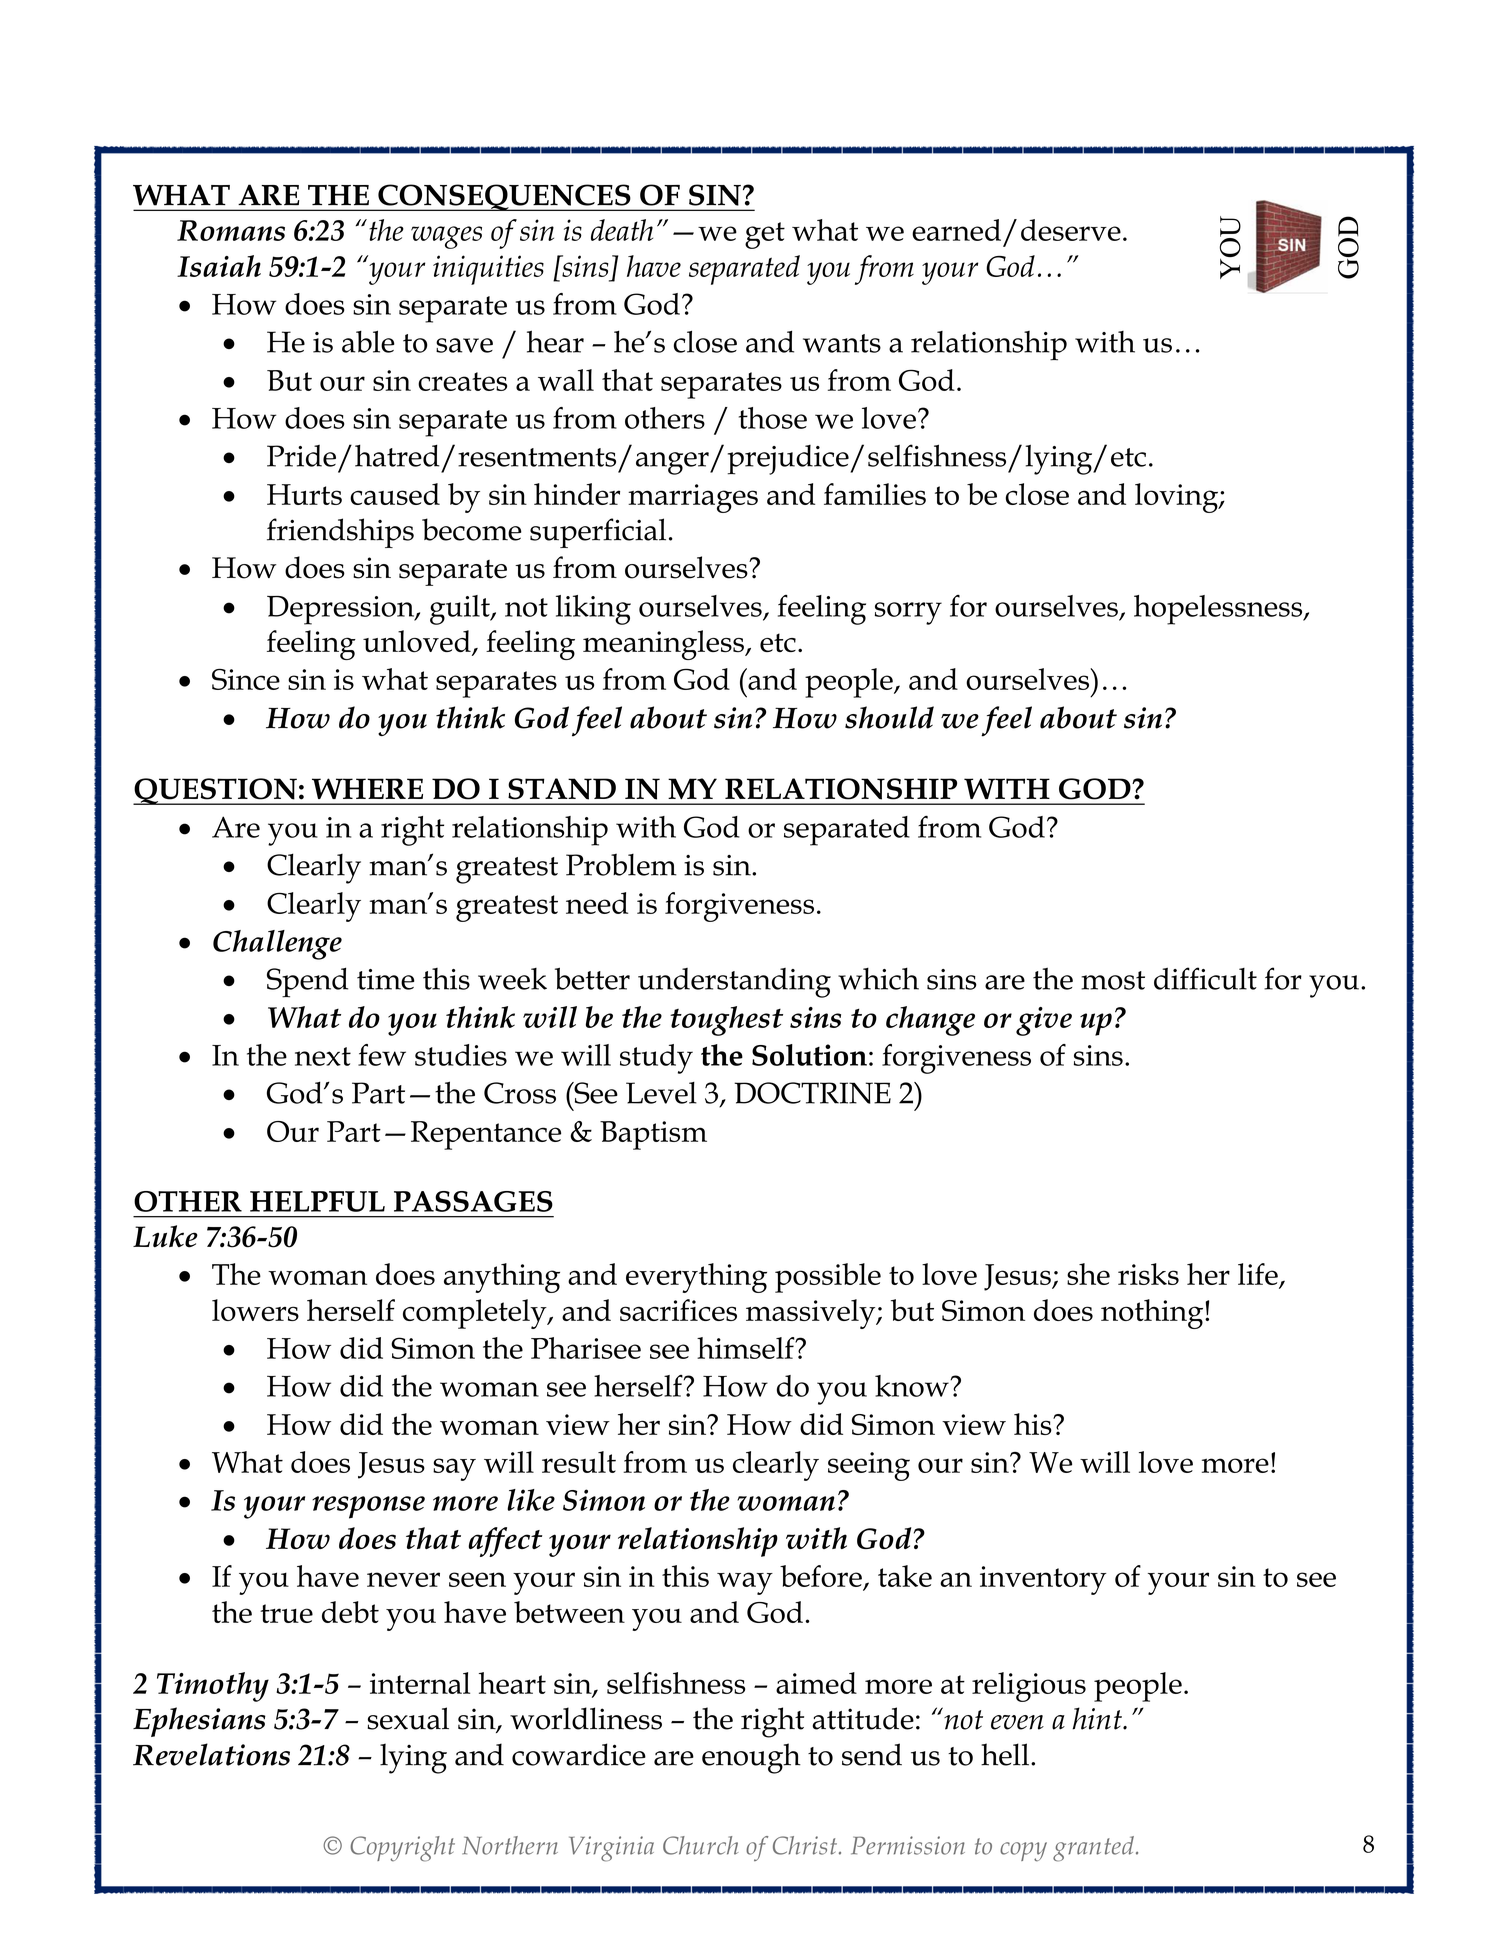 The image size is (1507, 1950). Describe the element at coordinates (842, 343) in the image. I see `wants` at that location.
